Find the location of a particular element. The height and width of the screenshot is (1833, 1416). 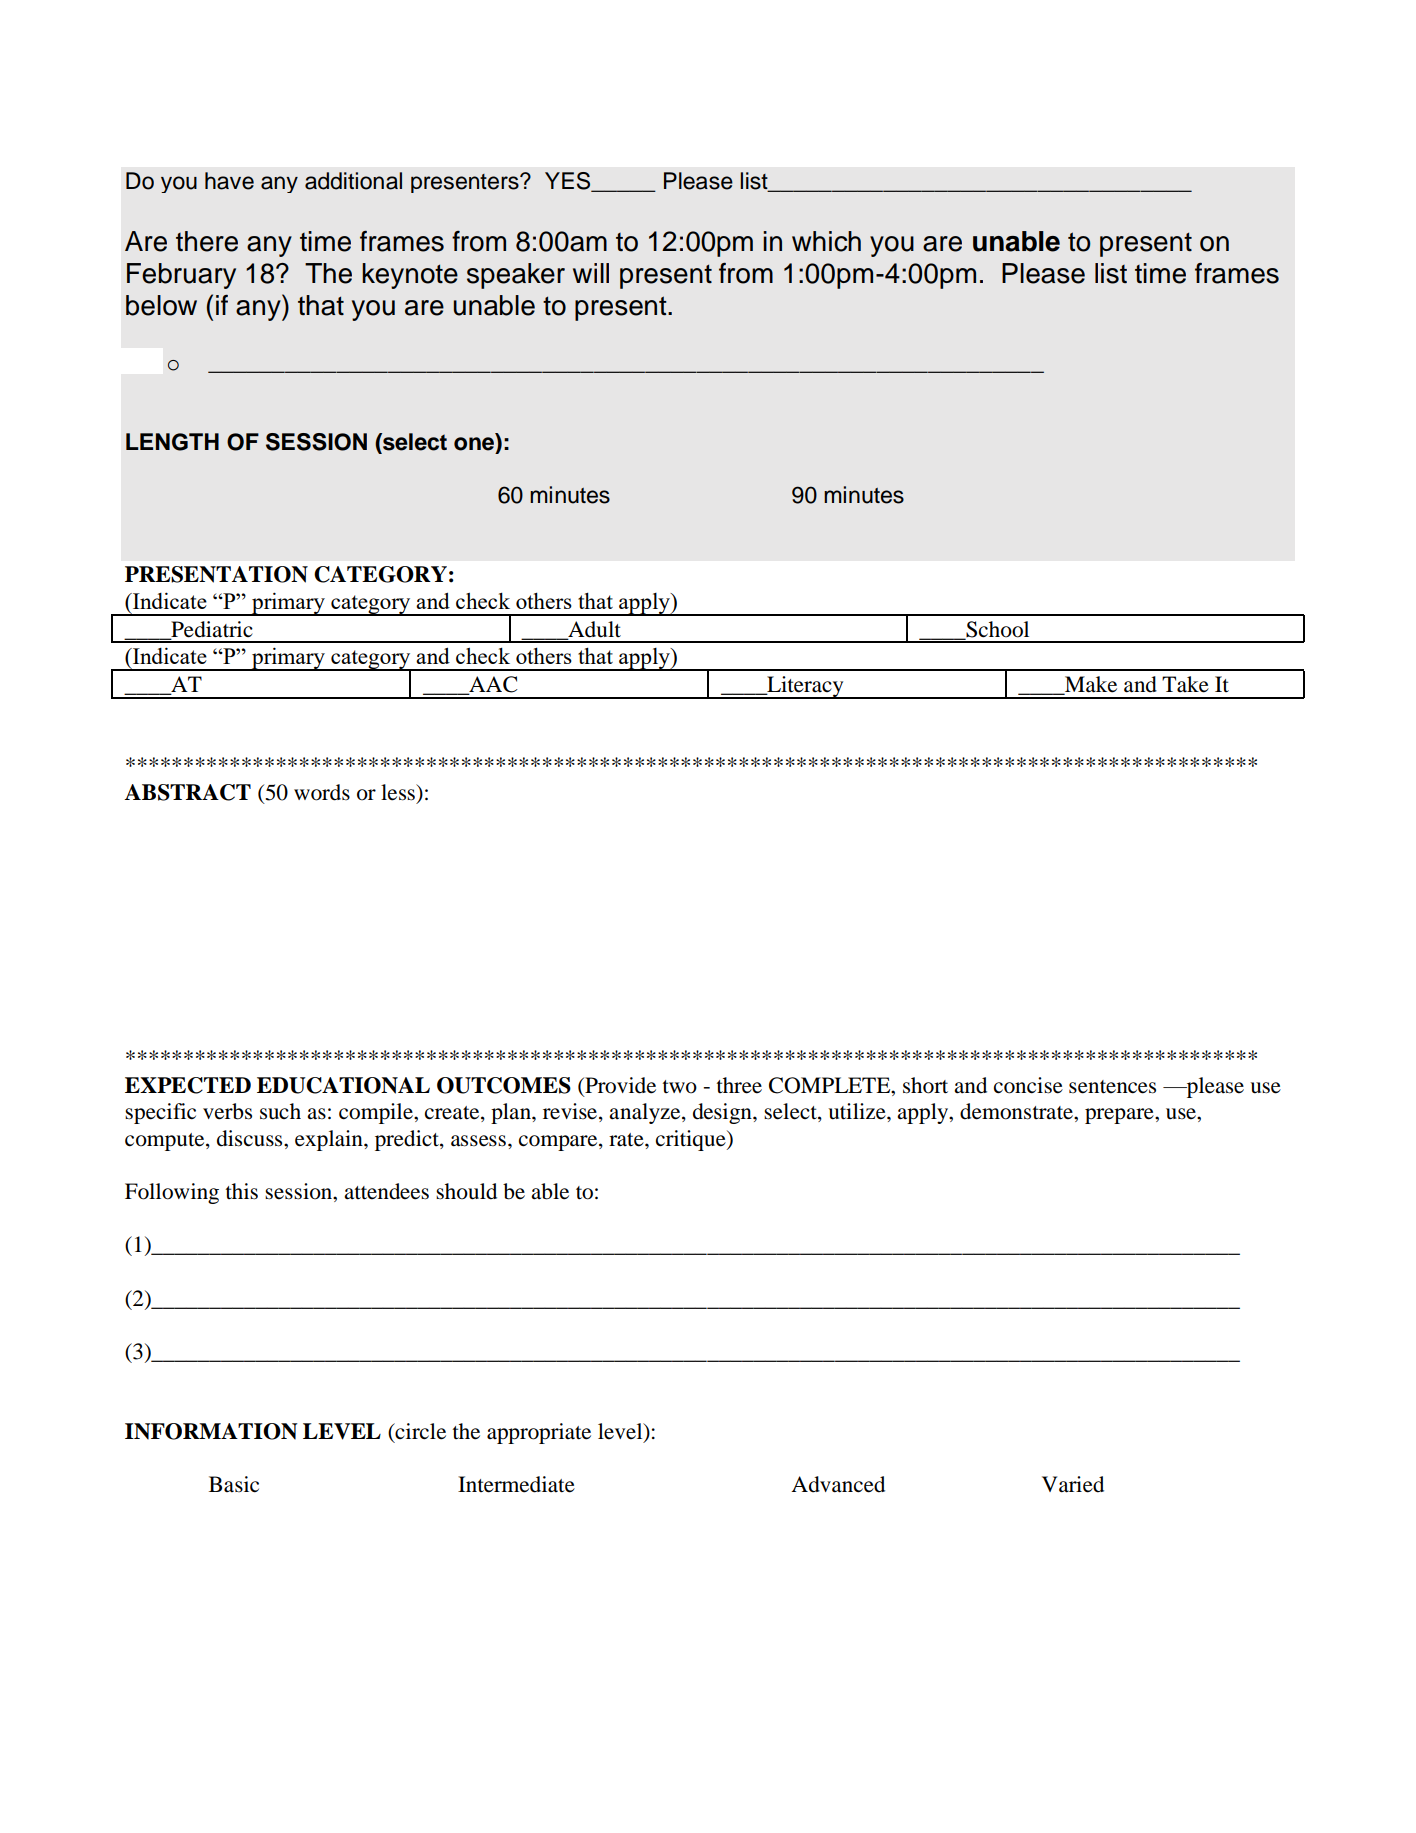

speaker is located at coordinates (516, 276).
